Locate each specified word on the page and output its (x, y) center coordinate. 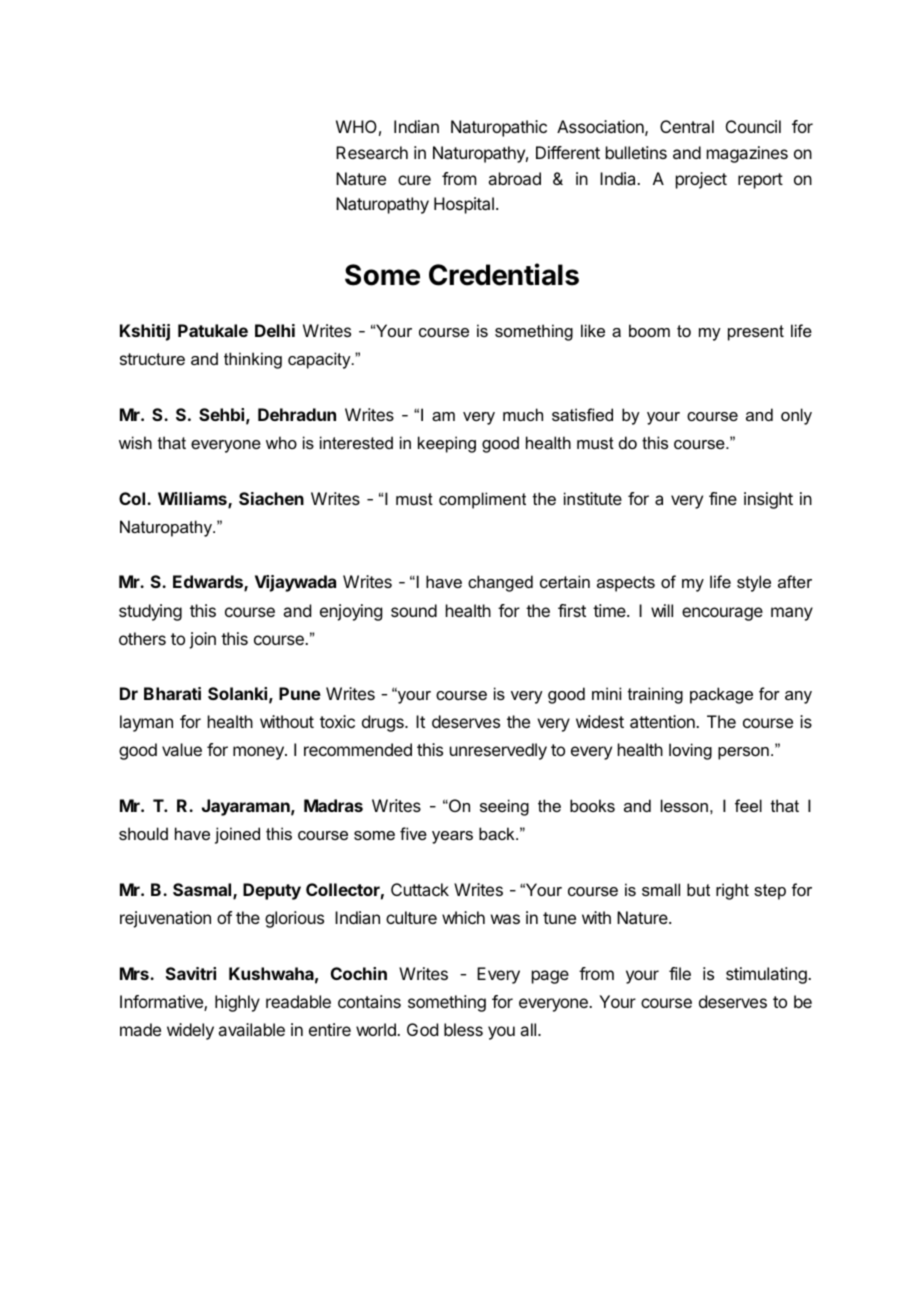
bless (463, 1029)
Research (372, 152)
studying (150, 612)
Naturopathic (499, 128)
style (754, 583)
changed (500, 583)
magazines (747, 154)
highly (237, 1003)
